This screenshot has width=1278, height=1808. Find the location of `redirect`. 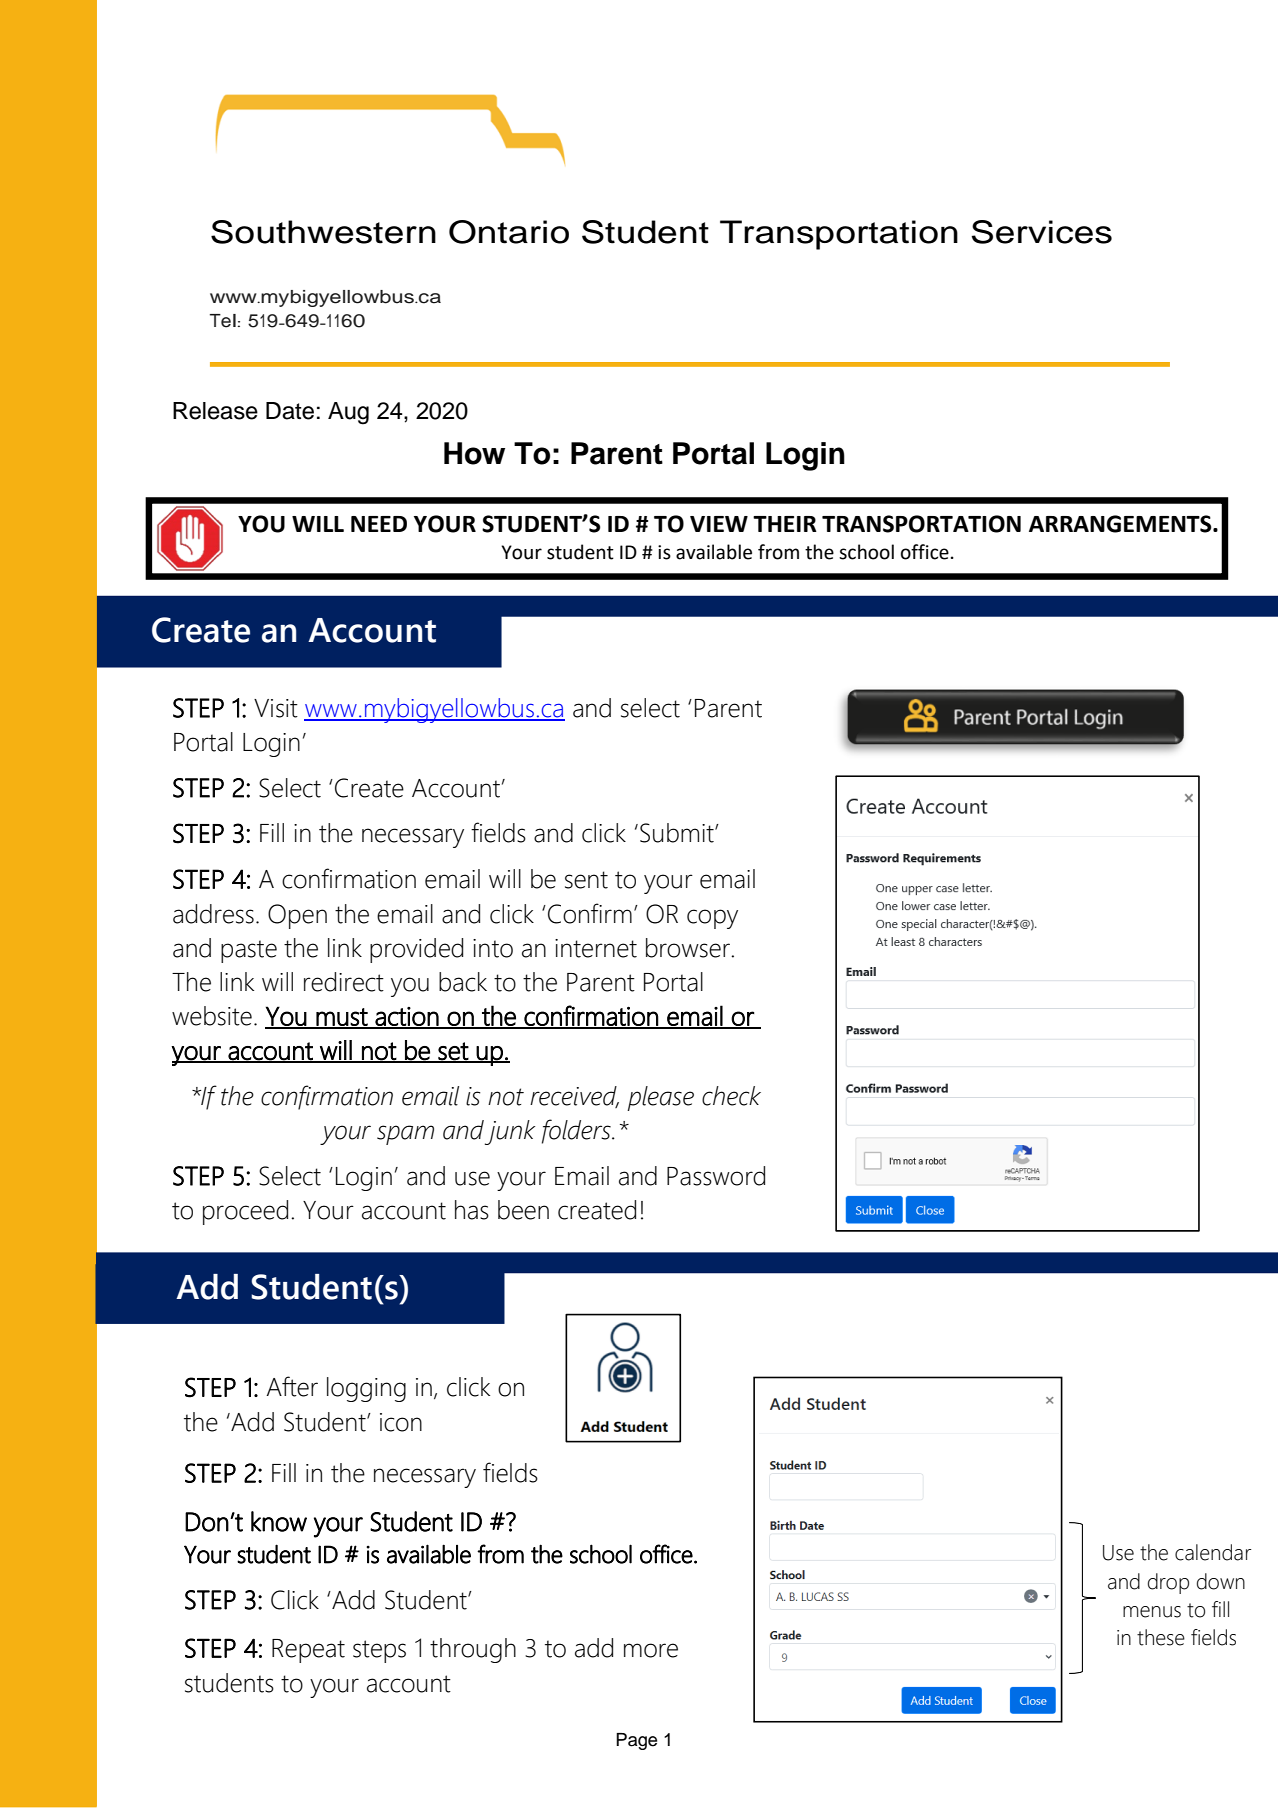

redirect is located at coordinates (344, 982).
